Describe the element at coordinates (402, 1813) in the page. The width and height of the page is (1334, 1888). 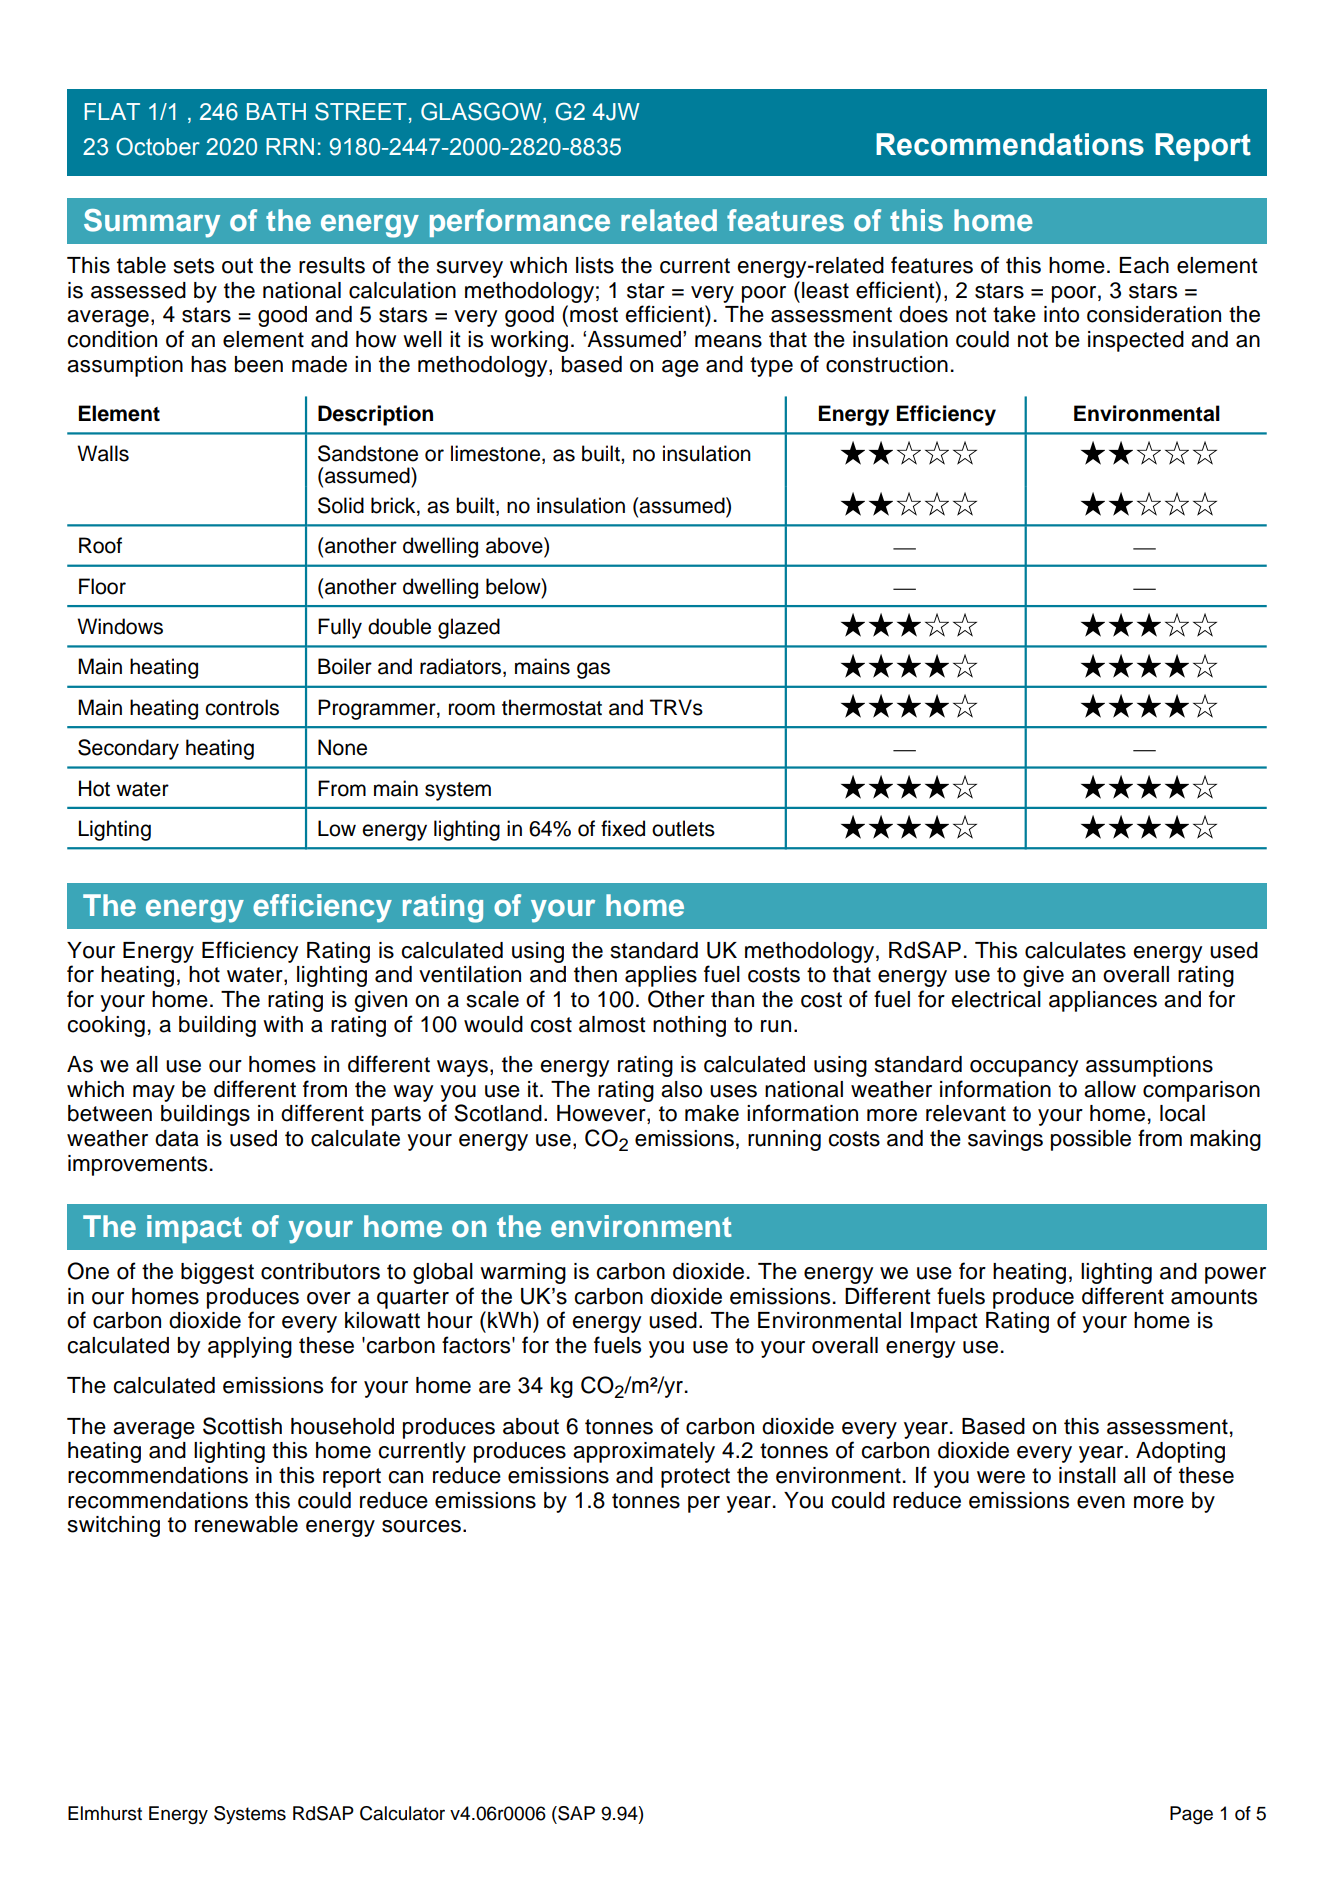
I see `Calculator` at that location.
